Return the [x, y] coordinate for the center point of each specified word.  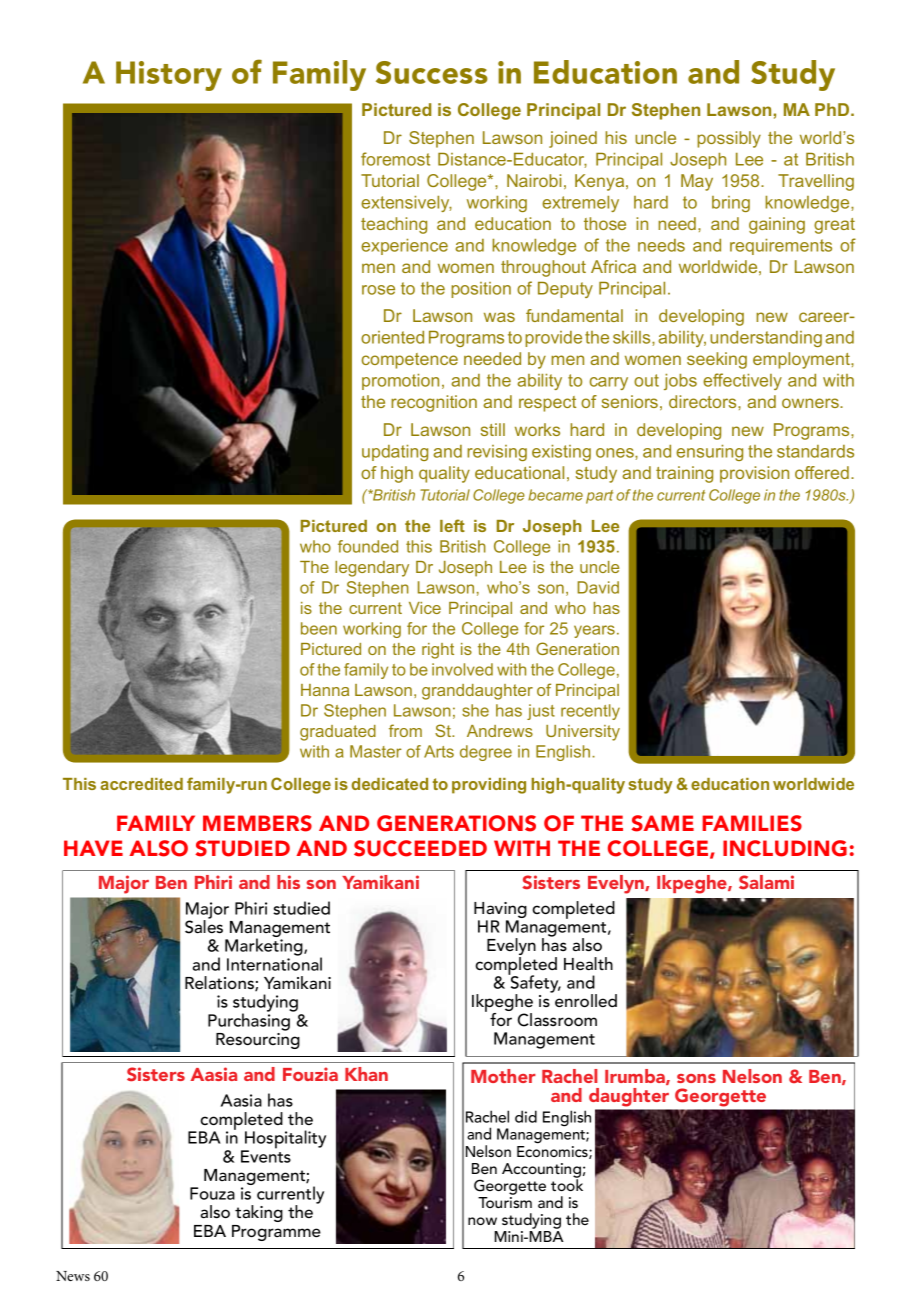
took [567, 1184]
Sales [204, 926]
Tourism [505, 1202]
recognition [434, 403]
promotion [400, 382]
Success [432, 72]
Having [500, 911]
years [594, 631]
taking [259, 1213]
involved [462, 669]
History [169, 76]
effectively [742, 381]
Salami [766, 882]
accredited [141, 784]
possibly [729, 139]
